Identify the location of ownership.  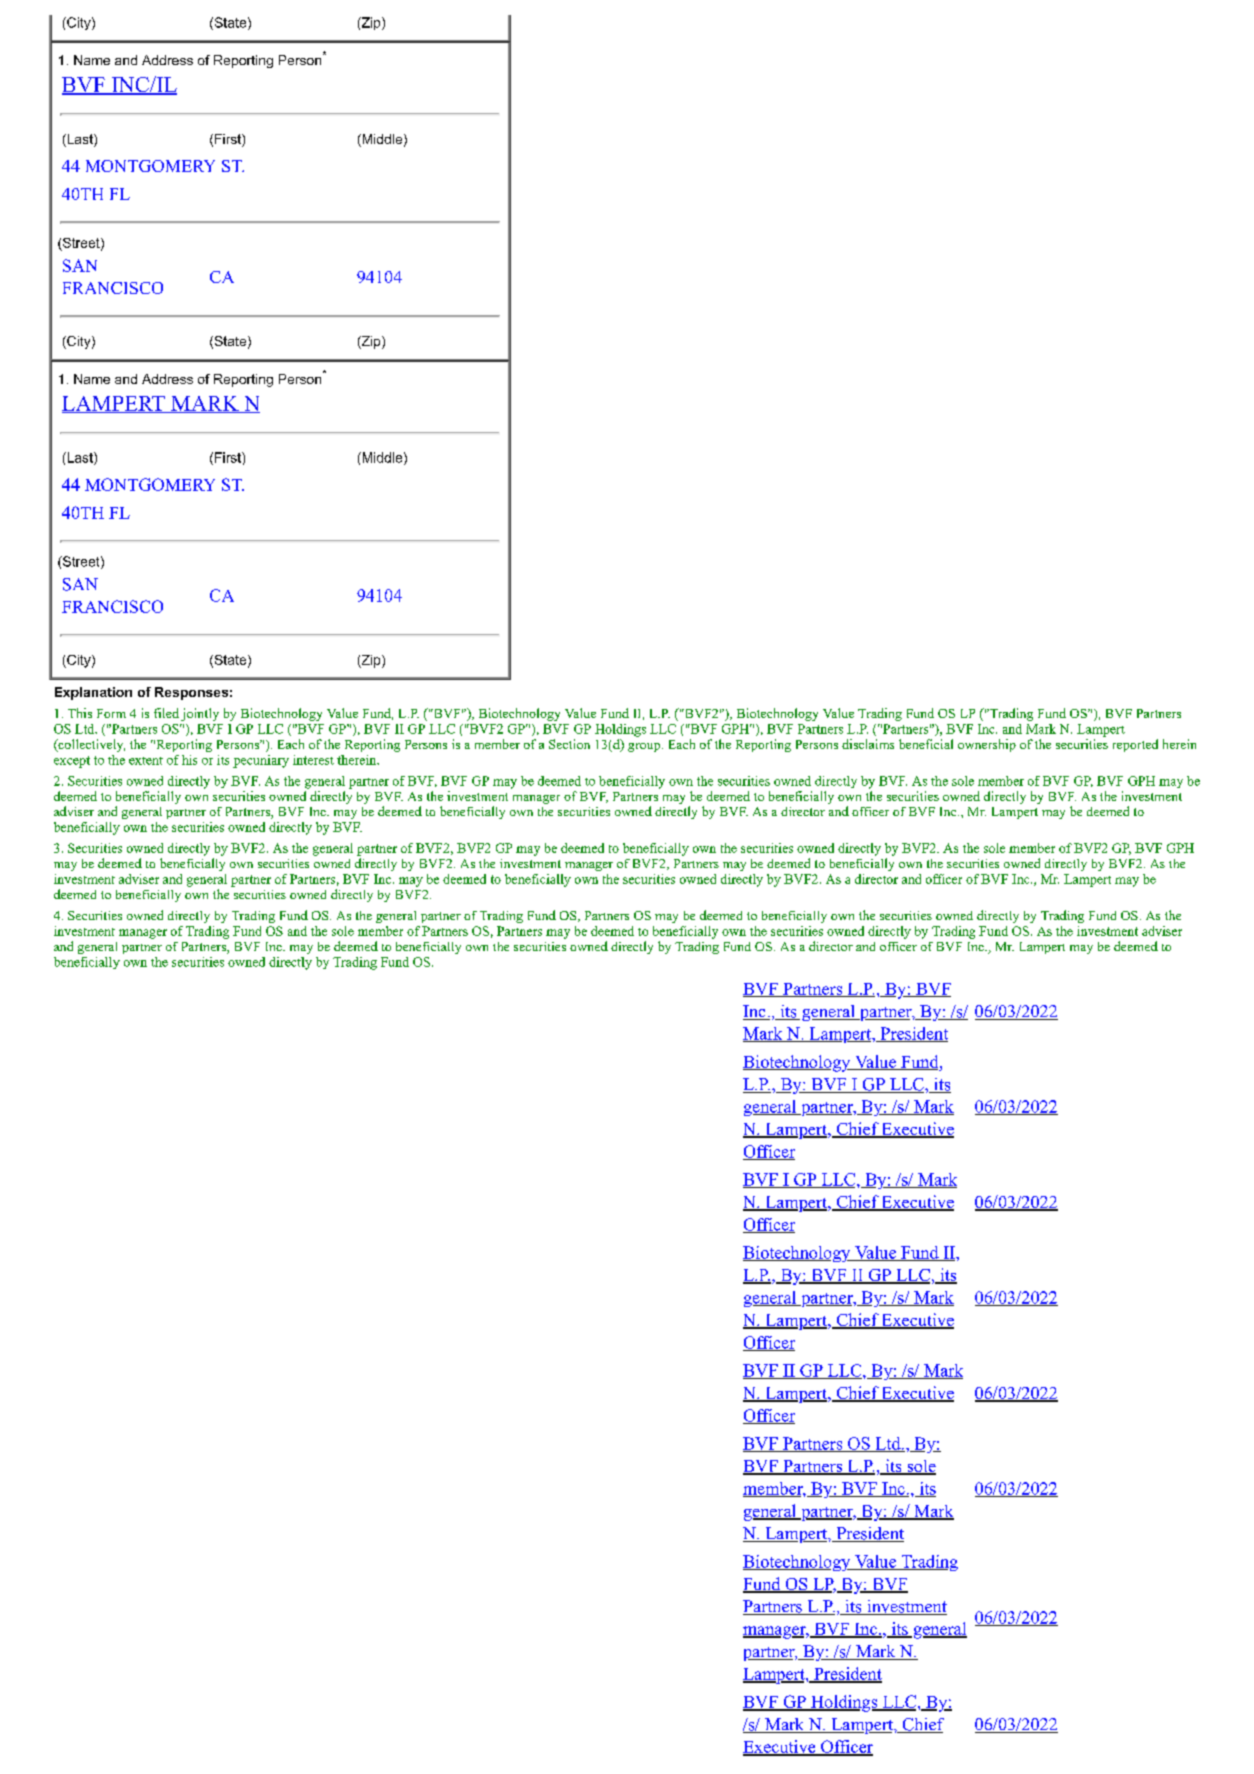
(987, 745).
